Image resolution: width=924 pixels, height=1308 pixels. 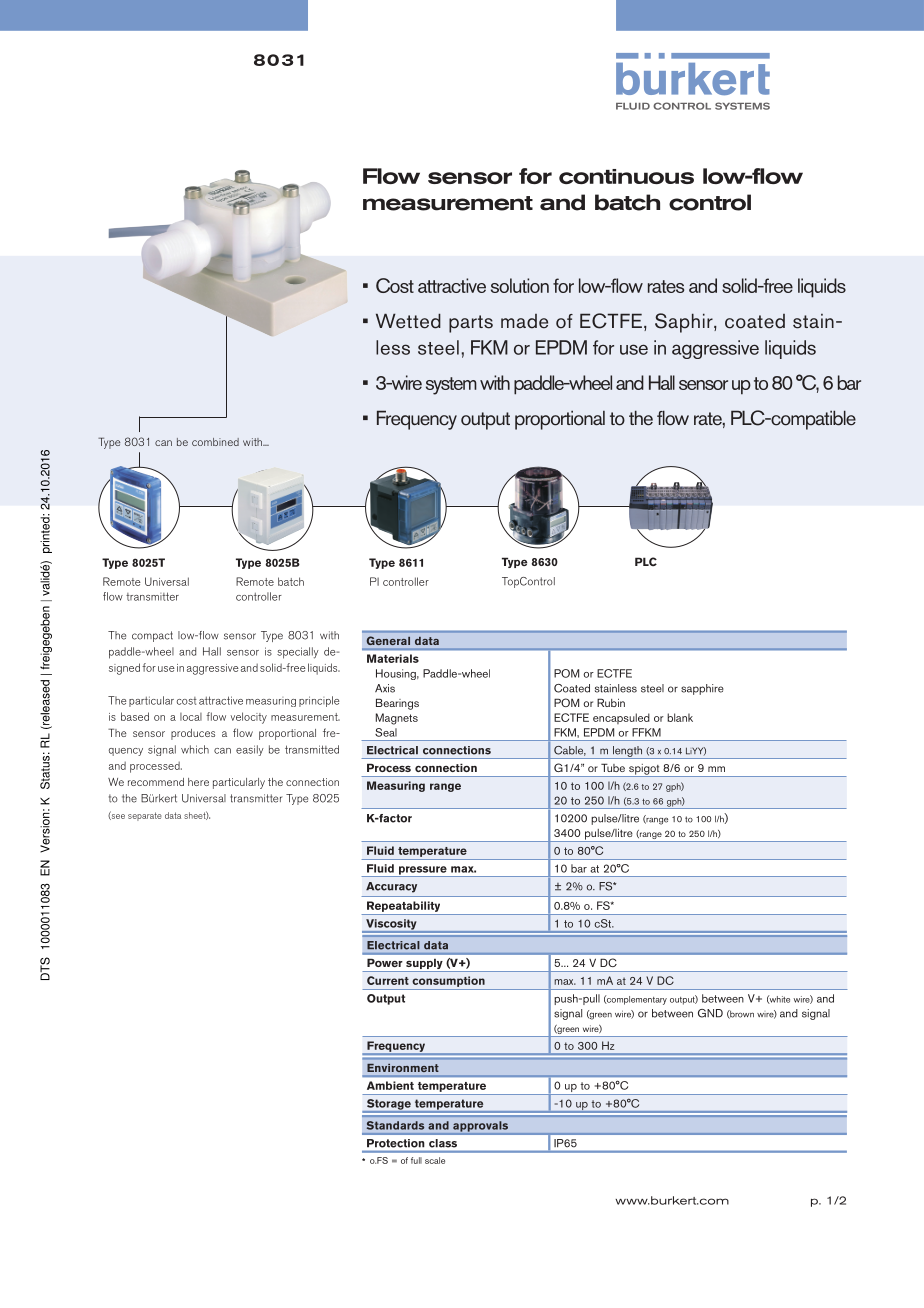 What do you see at coordinates (198, 782) in the image?
I see `here` at bounding box center [198, 782].
